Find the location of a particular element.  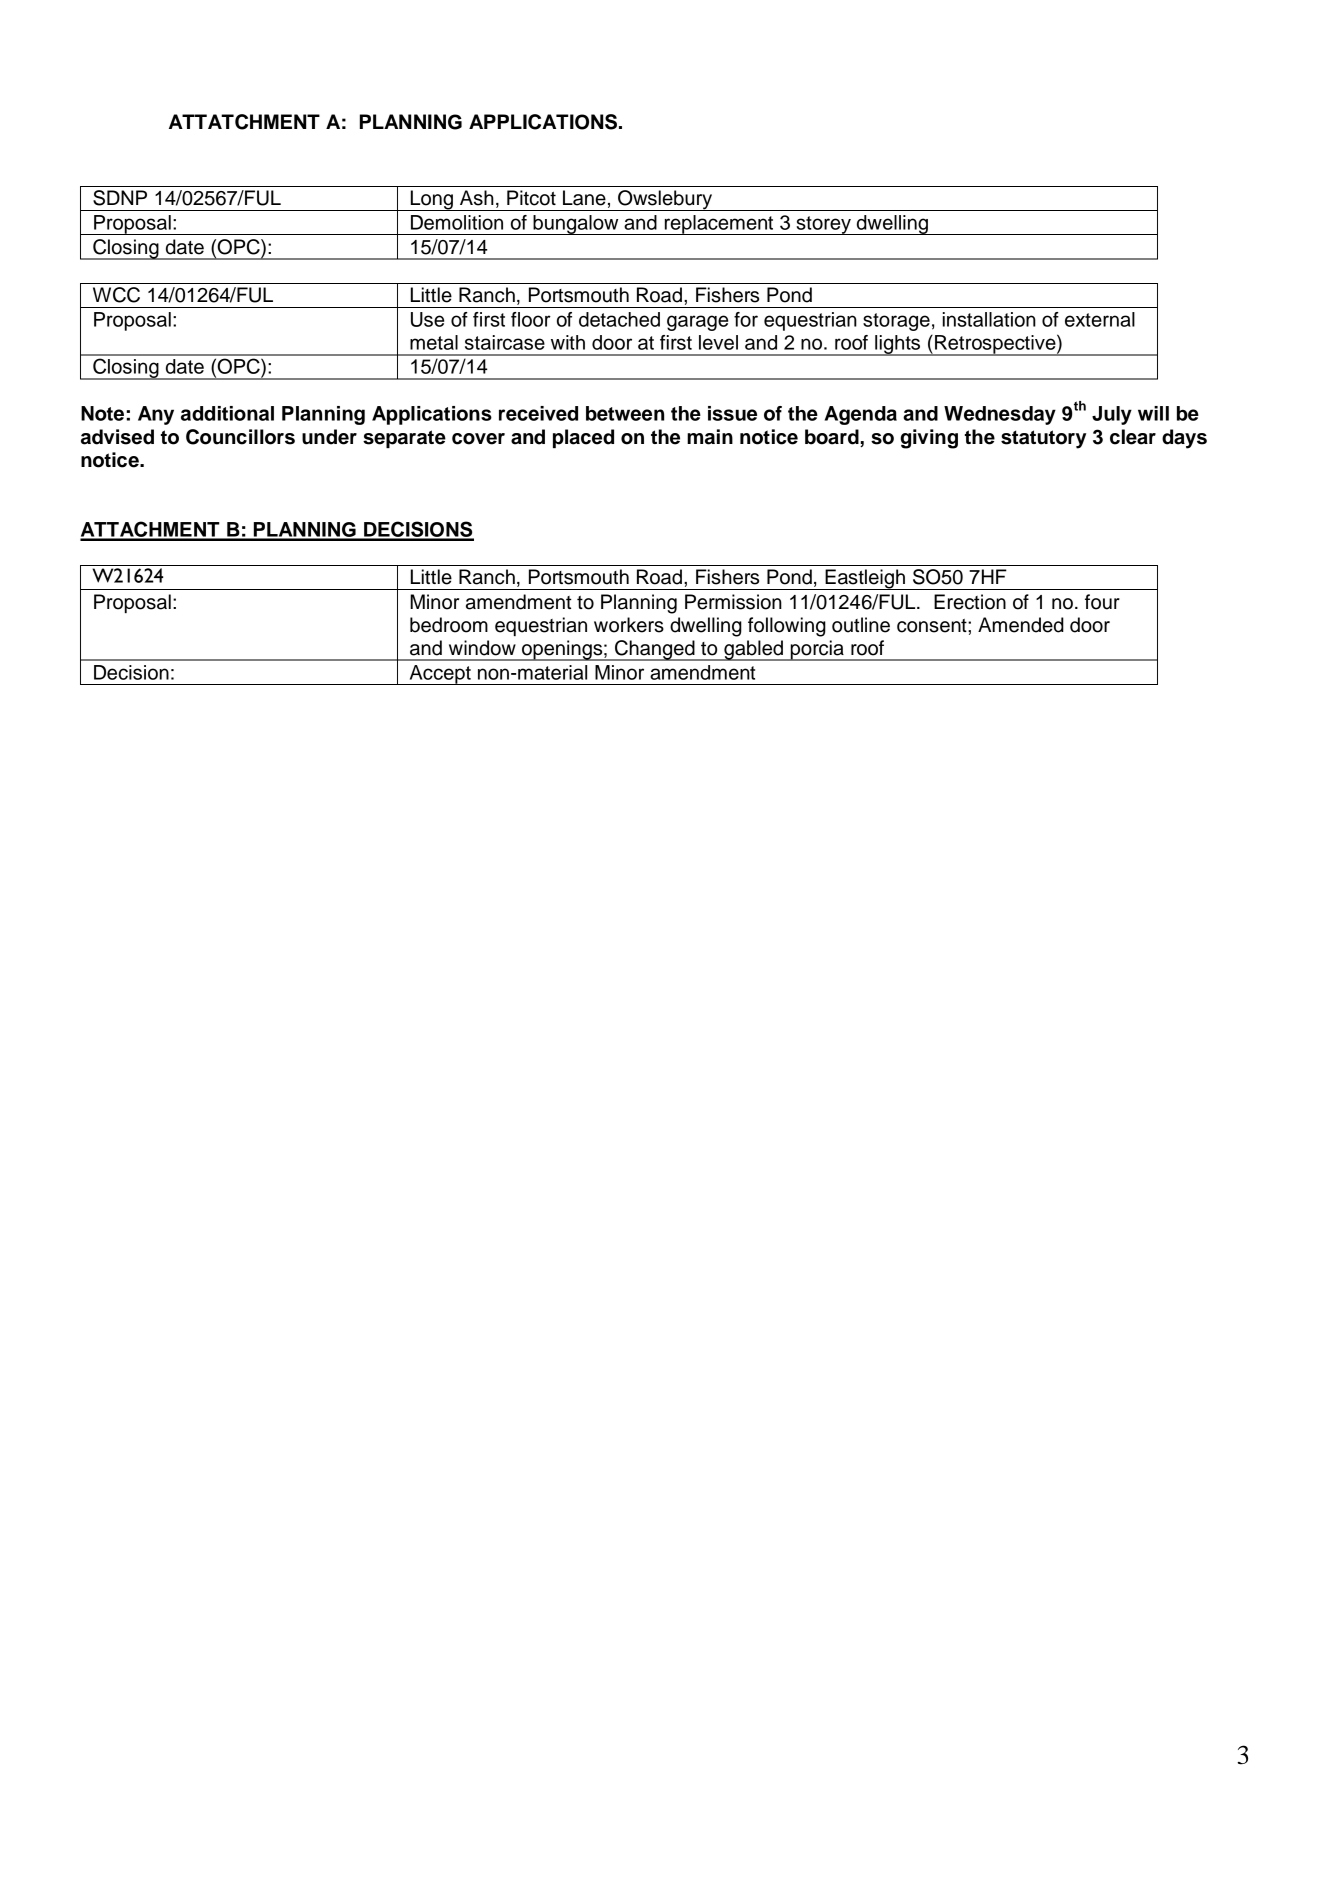

storey is located at coordinates (823, 225).
